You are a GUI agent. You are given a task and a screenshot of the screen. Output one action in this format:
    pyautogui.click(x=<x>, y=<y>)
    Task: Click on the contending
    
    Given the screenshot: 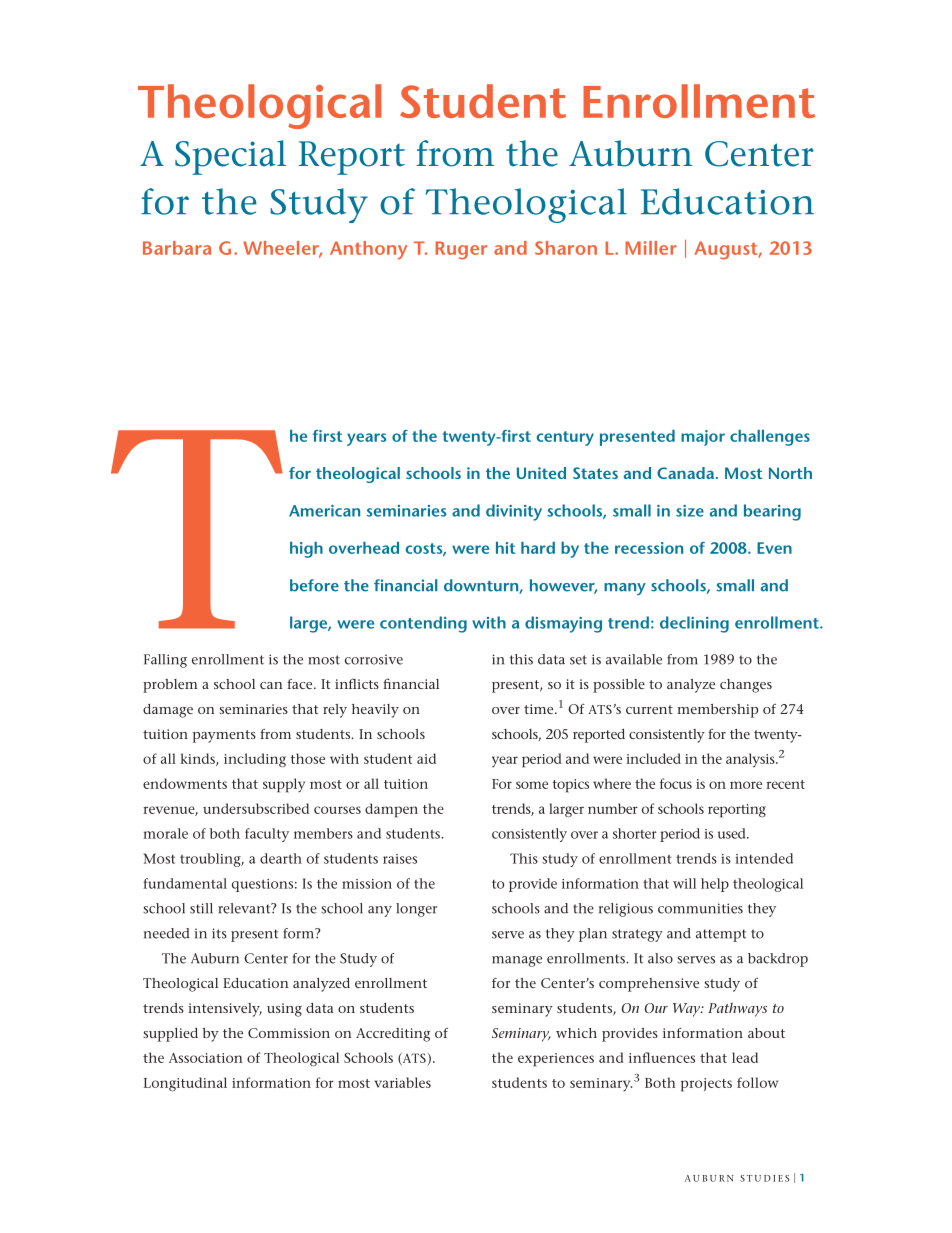 What is the action you would take?
    pyautogui.click(x=423, y=624)
